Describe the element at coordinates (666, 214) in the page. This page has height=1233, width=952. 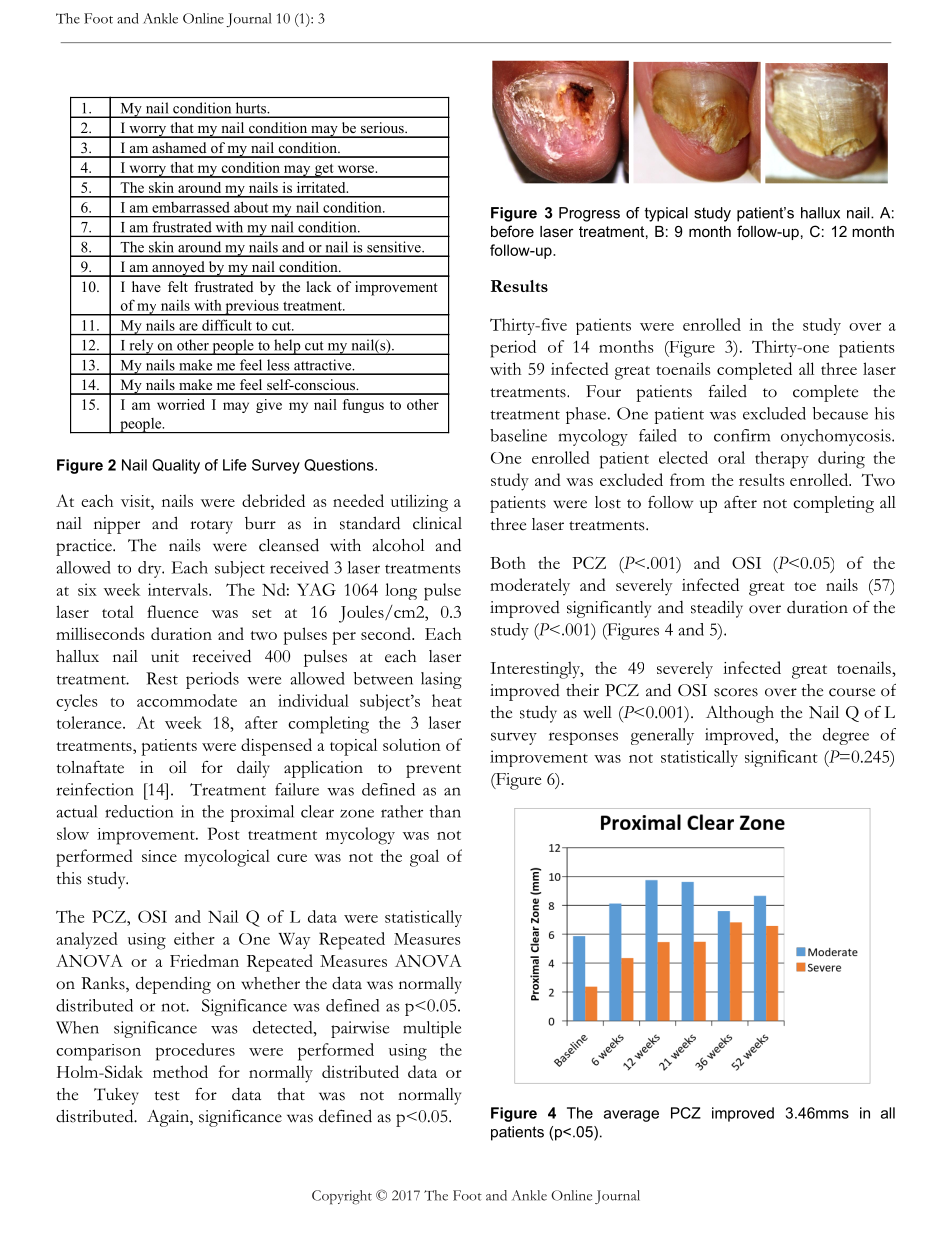
I see `typical` at that location.
